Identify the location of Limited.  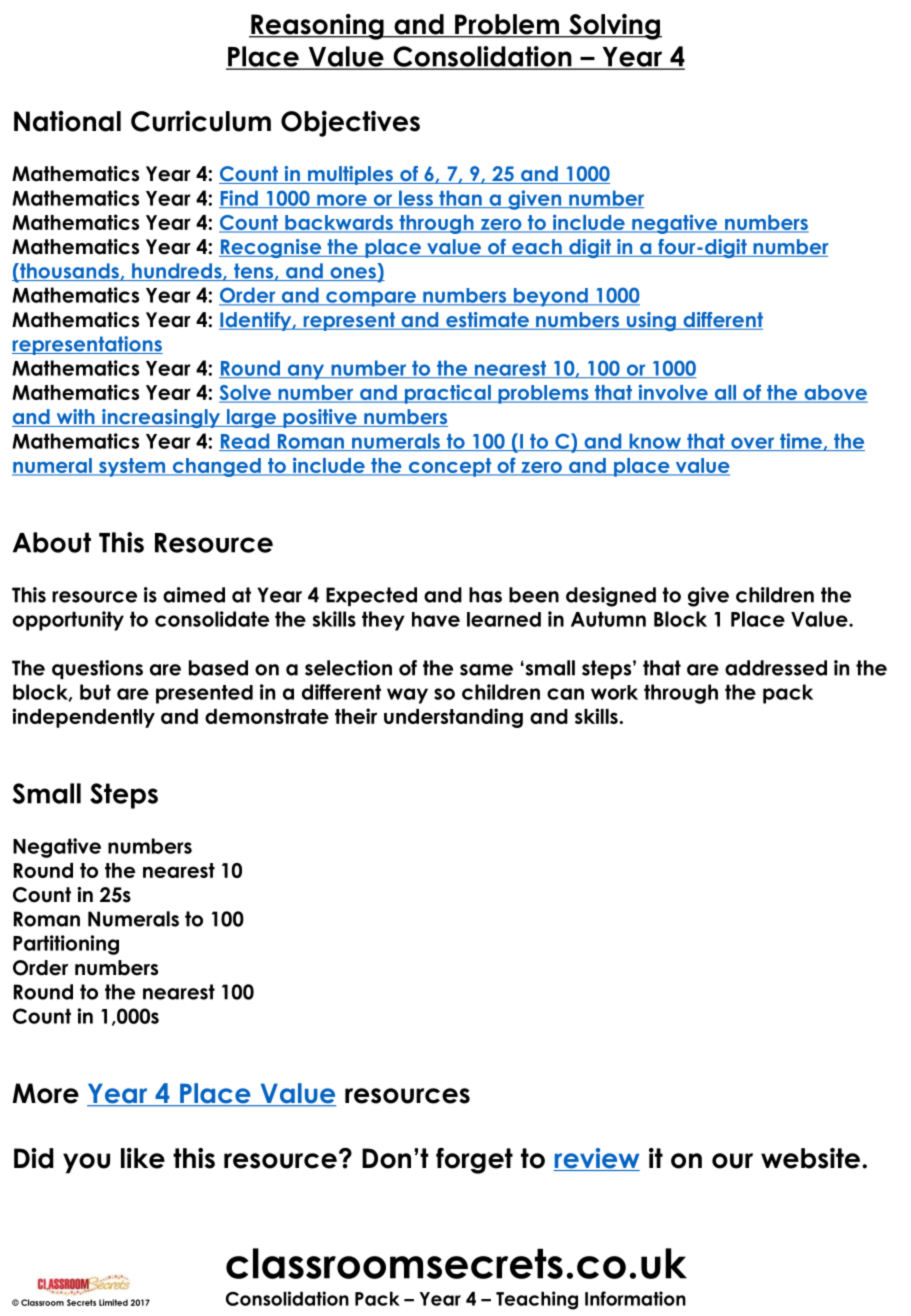
(113, 1302).
